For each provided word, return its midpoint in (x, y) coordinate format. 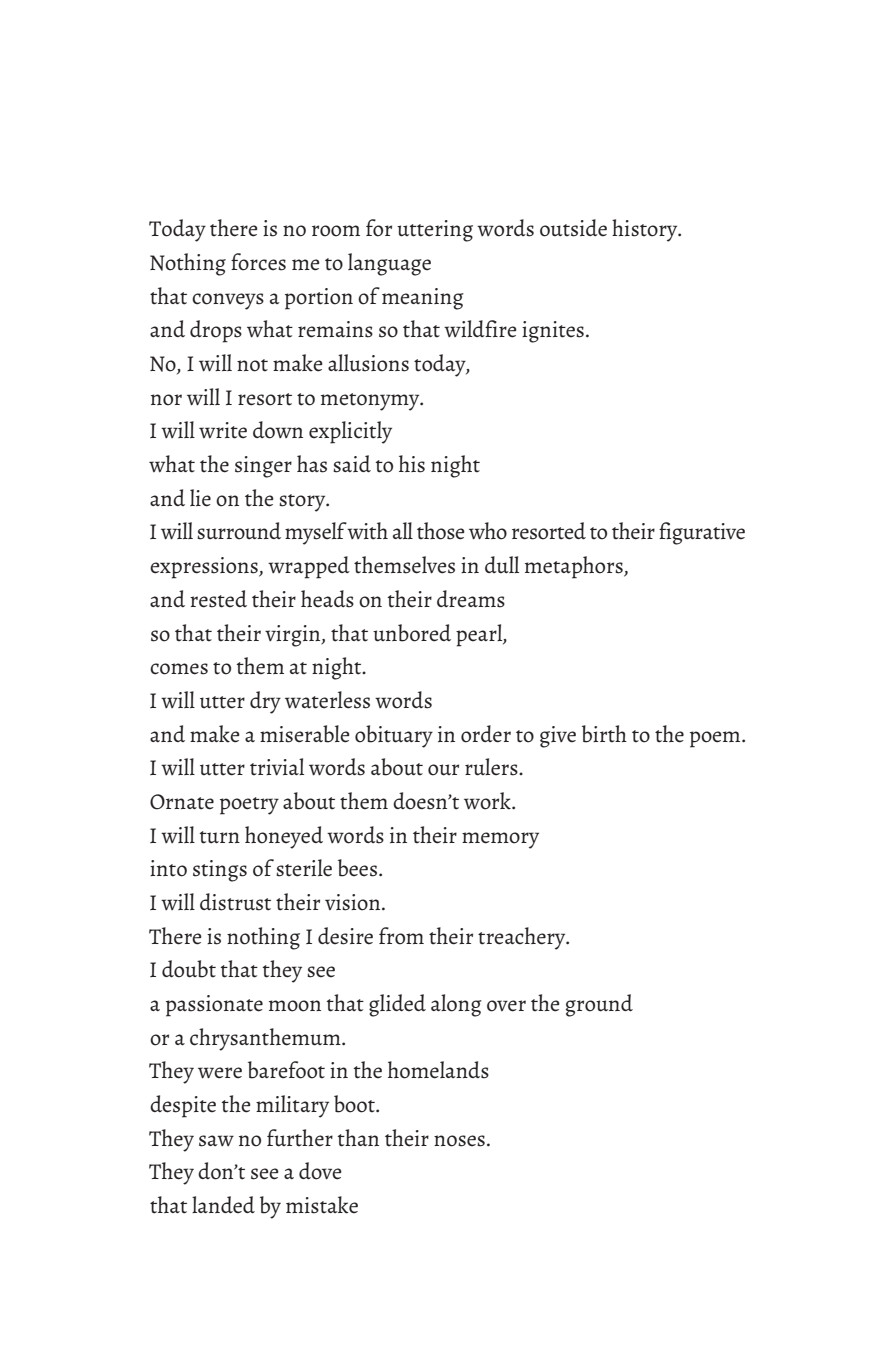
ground (599, 1005)
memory (500, 840)
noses (459, 1141)
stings (220, 871)
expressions (205, 568)
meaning (423, 299)
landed (223, 1205)
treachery (523, 938)
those (441, 531)
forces (258, 262)
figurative (702, 533)
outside (573, 228)
